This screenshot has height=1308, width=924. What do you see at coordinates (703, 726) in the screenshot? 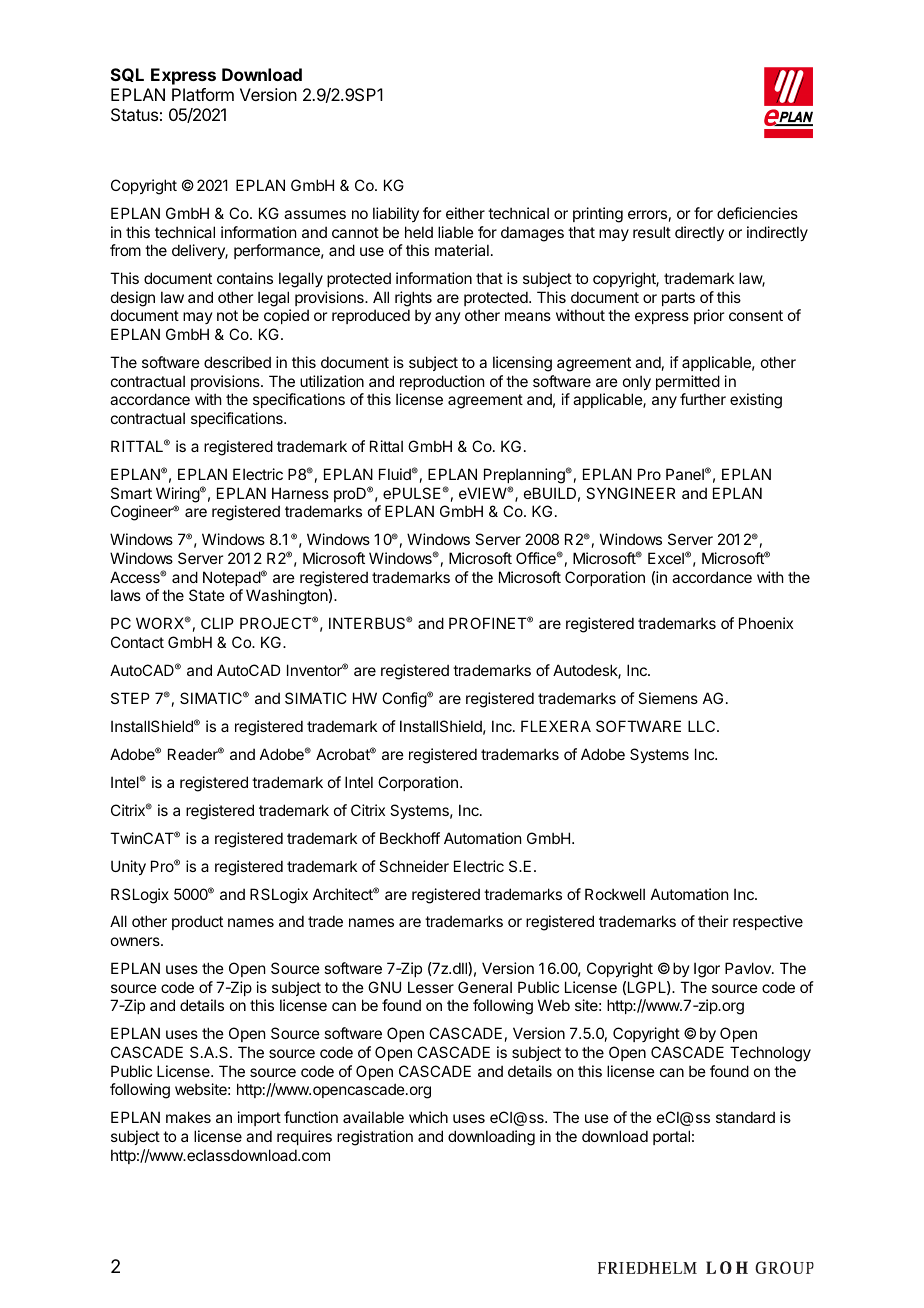
I see `LLC` at bounding box center [703, 726].
